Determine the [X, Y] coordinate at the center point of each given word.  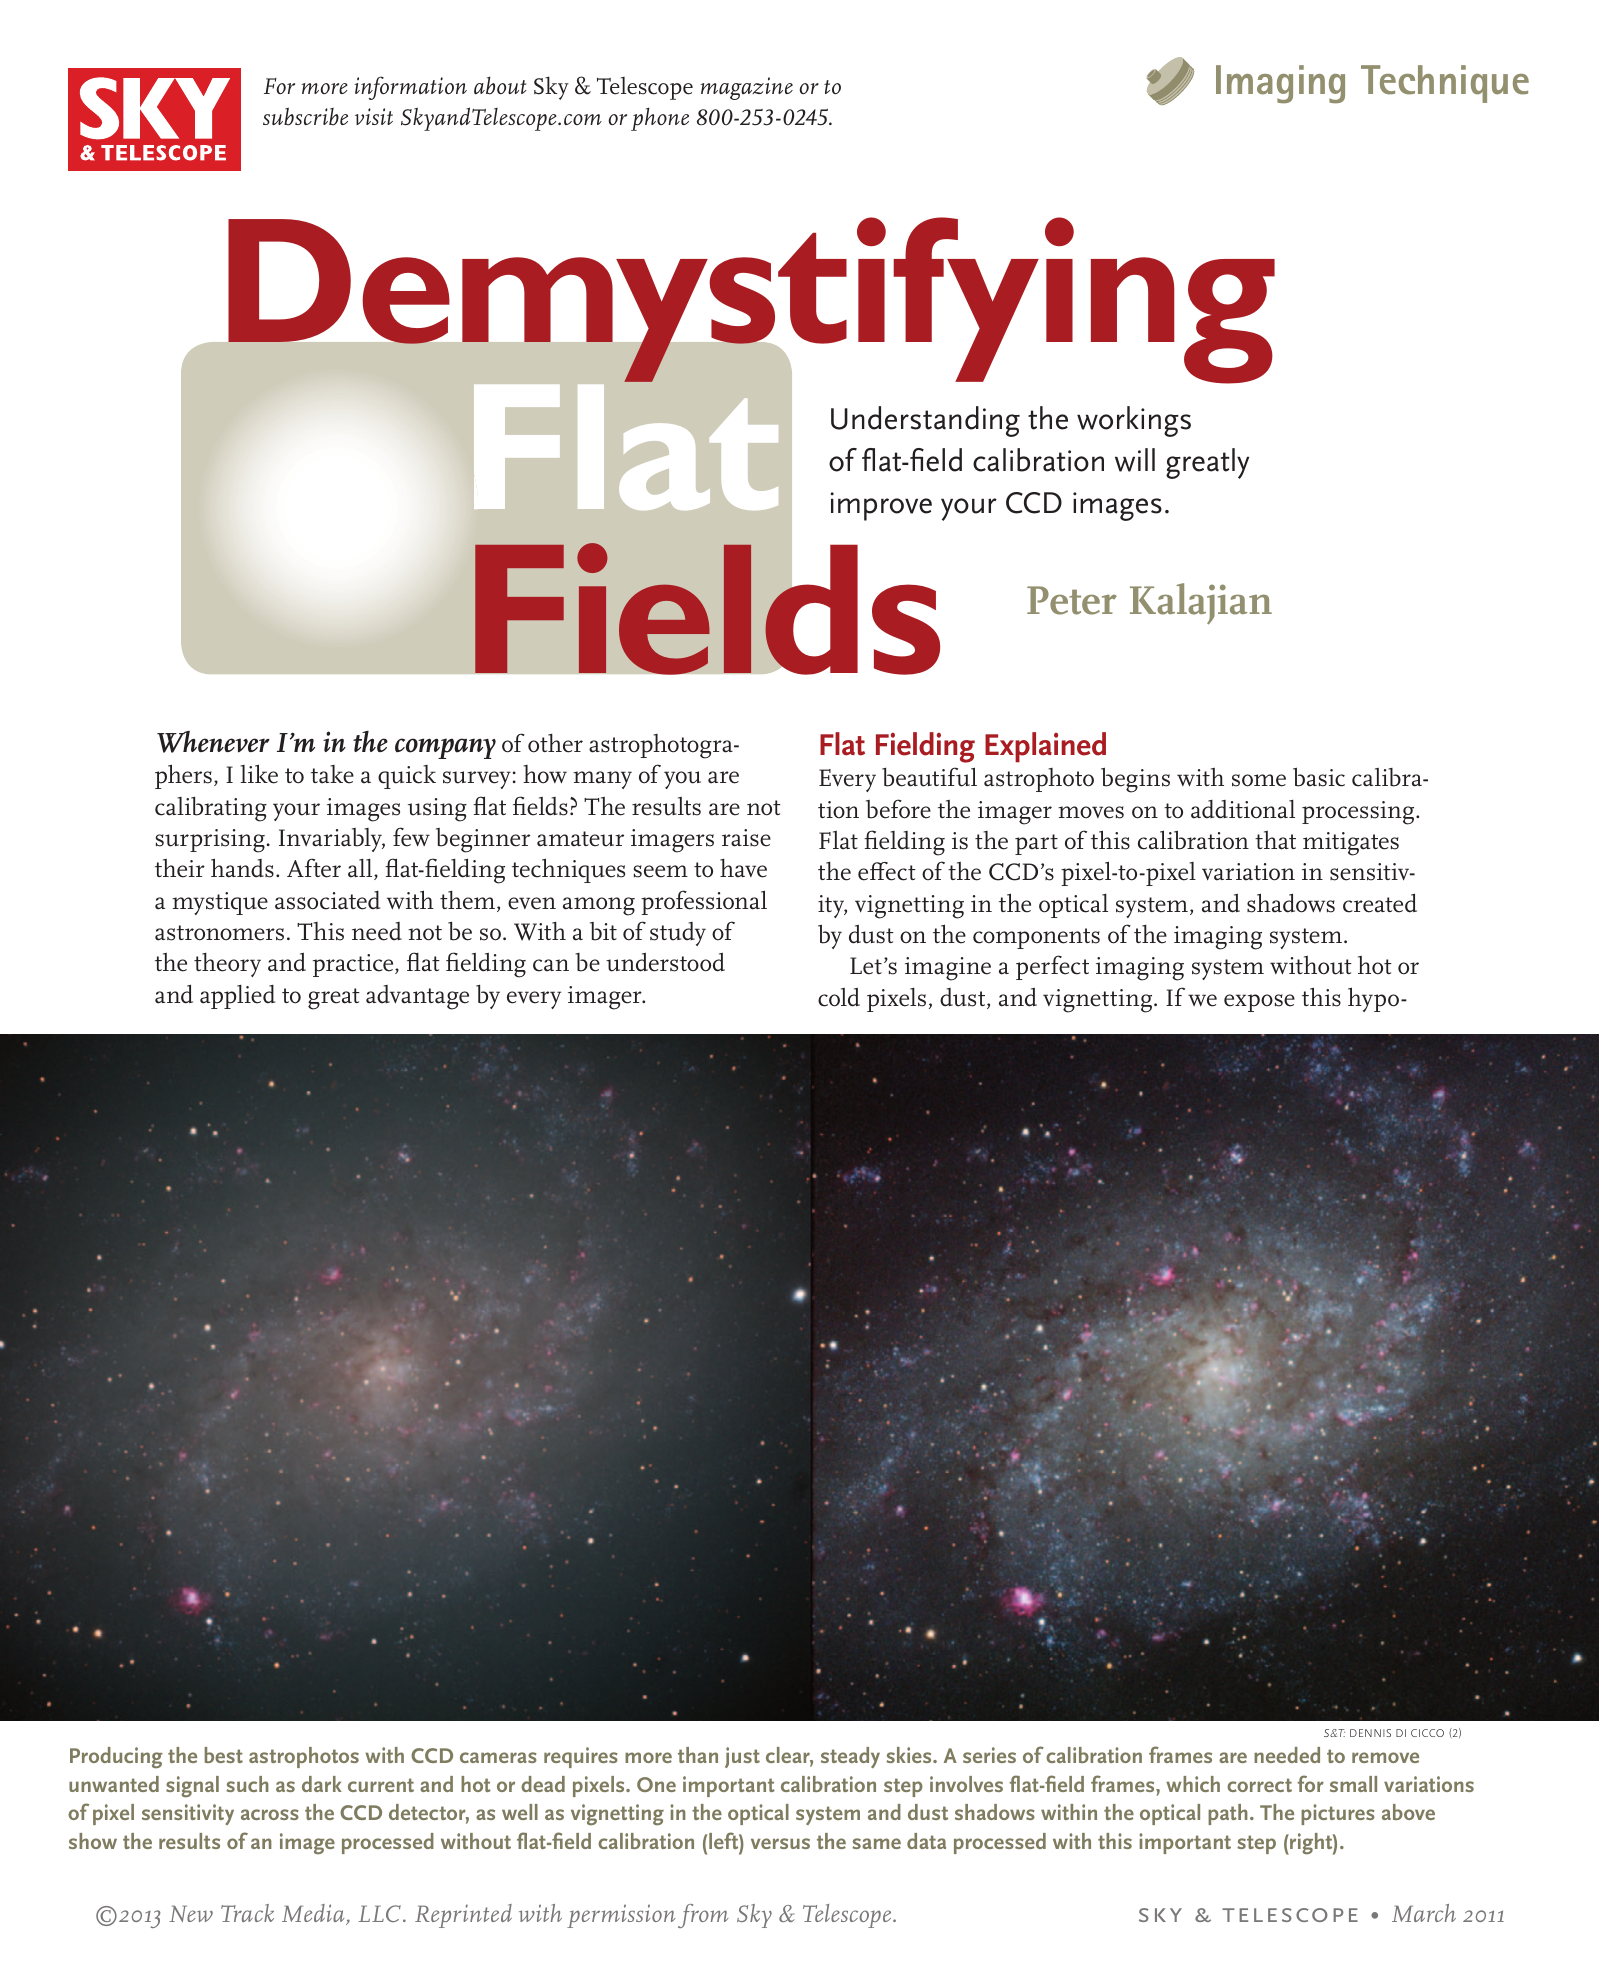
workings [1134, 421]
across [270, 1814]
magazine [746, 88]
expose [1259, 1003]
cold [839, 997]
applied [237, 997]
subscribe [305, 116]
